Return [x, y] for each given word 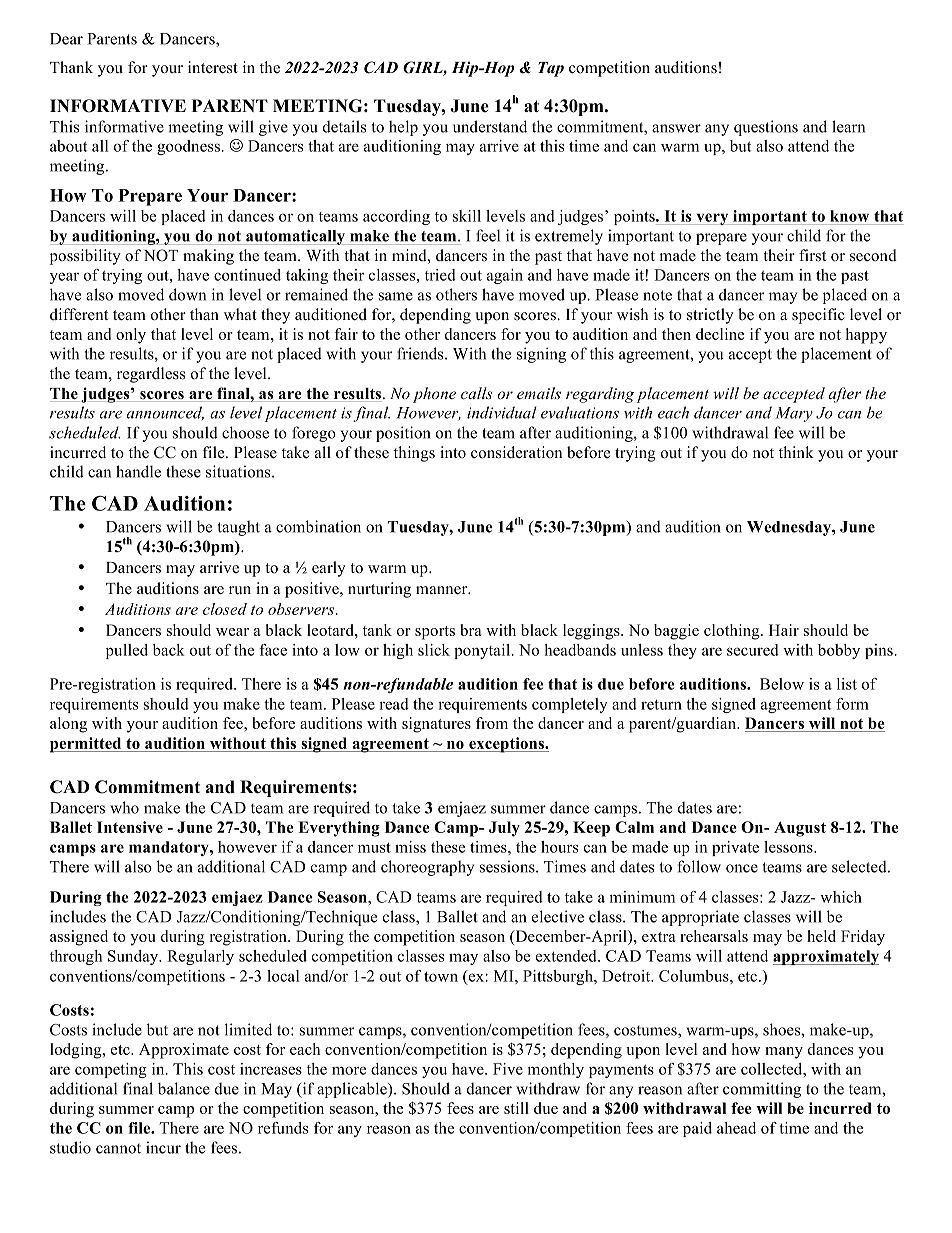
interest [213, 67]
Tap [551, 69]
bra [471, 630]
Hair [784, 630]
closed [225, 609]
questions [766, 128]
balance [184, 1088]
